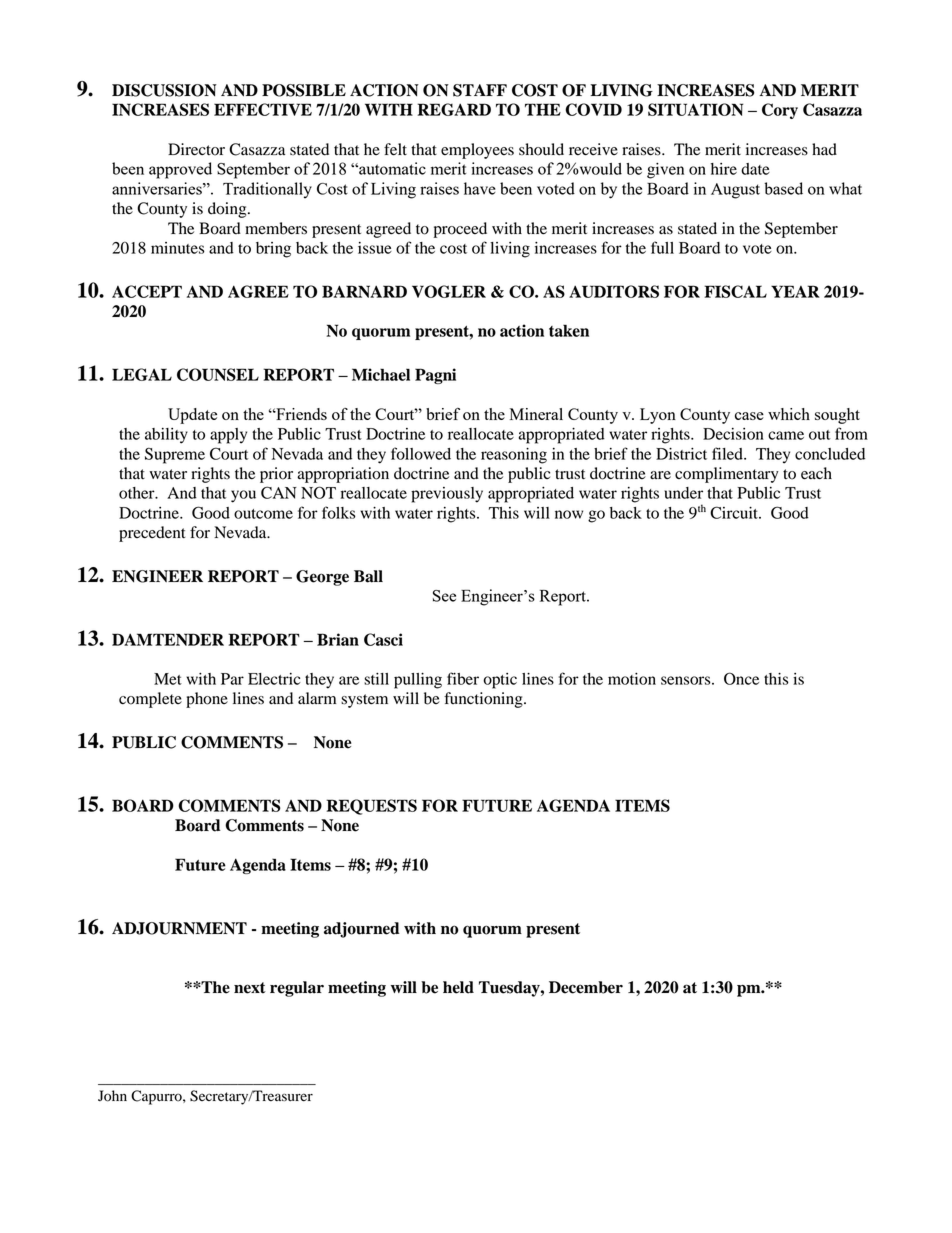 The image size is (952, 1233). What do you see at coordinates (741, 678) in the screenshot?
I see `Once` at bounding box center [741, 678].
